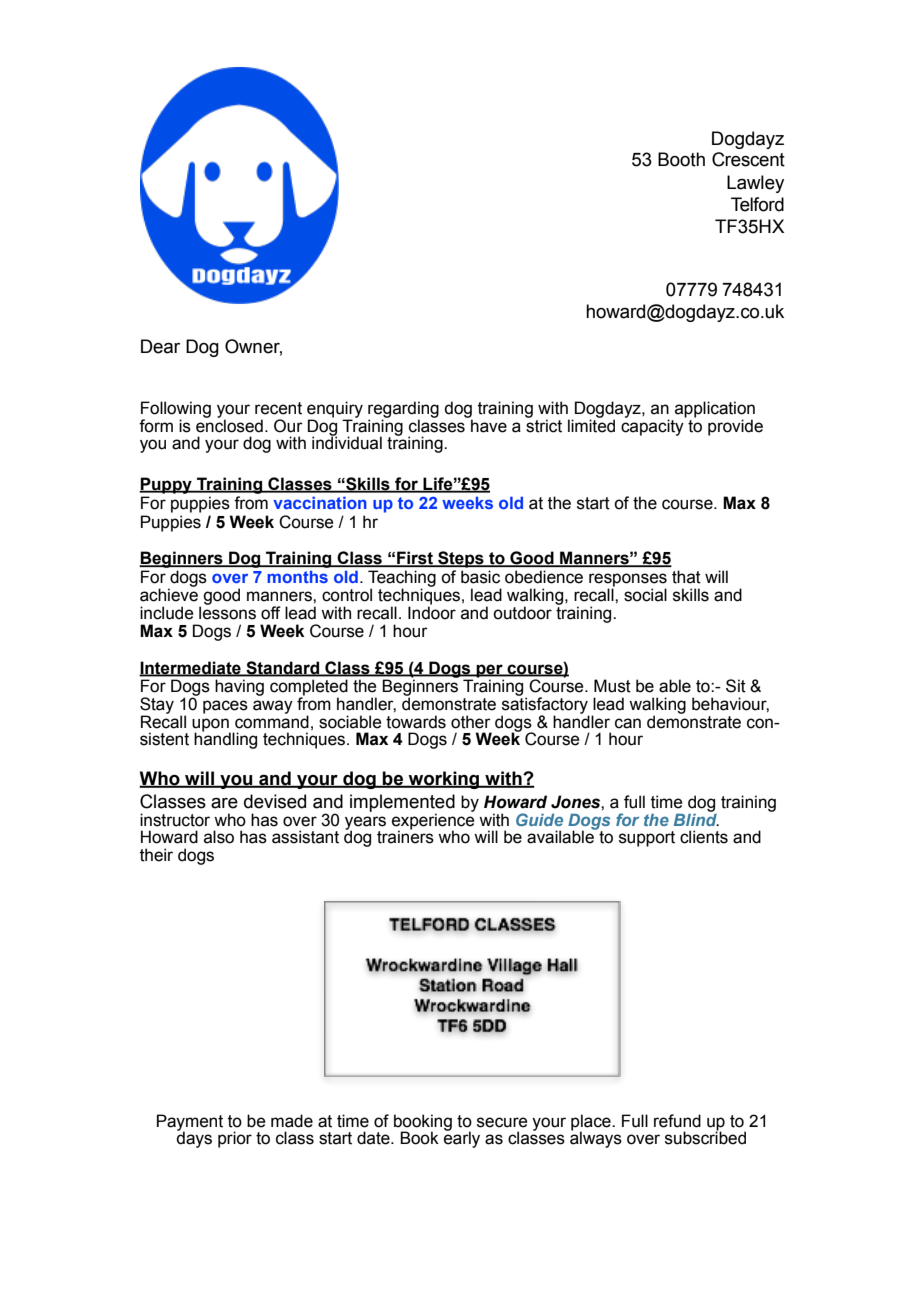  Describe the element at coordinates (647, 839) in the screenshot. I see `support` at that location.
